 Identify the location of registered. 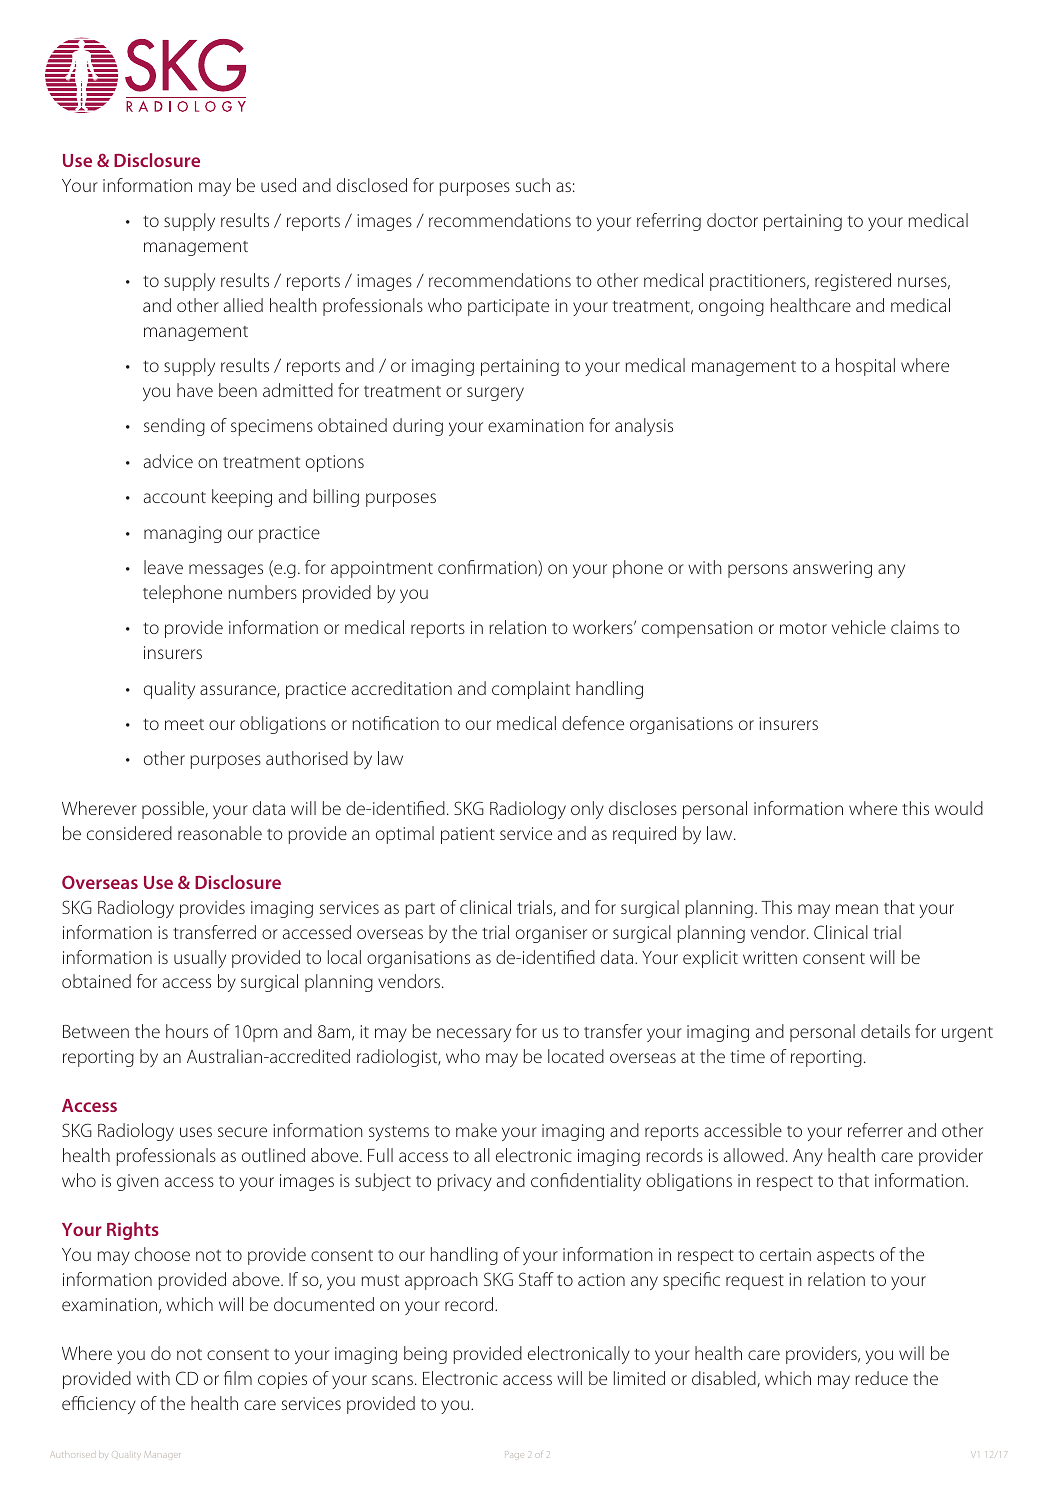
(853, 282).
